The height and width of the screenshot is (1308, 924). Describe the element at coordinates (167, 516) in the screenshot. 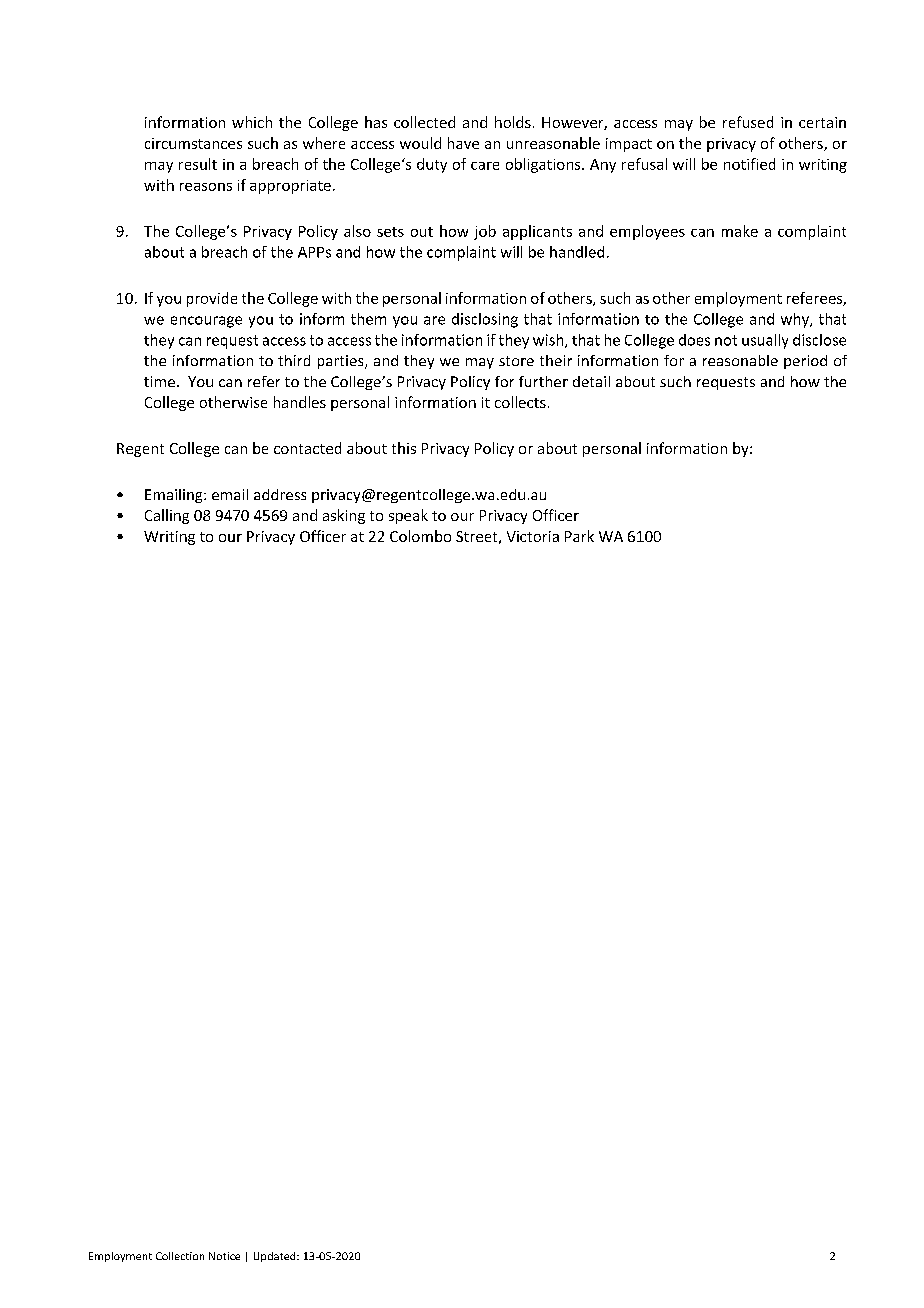

I see `Calling` at that location.
